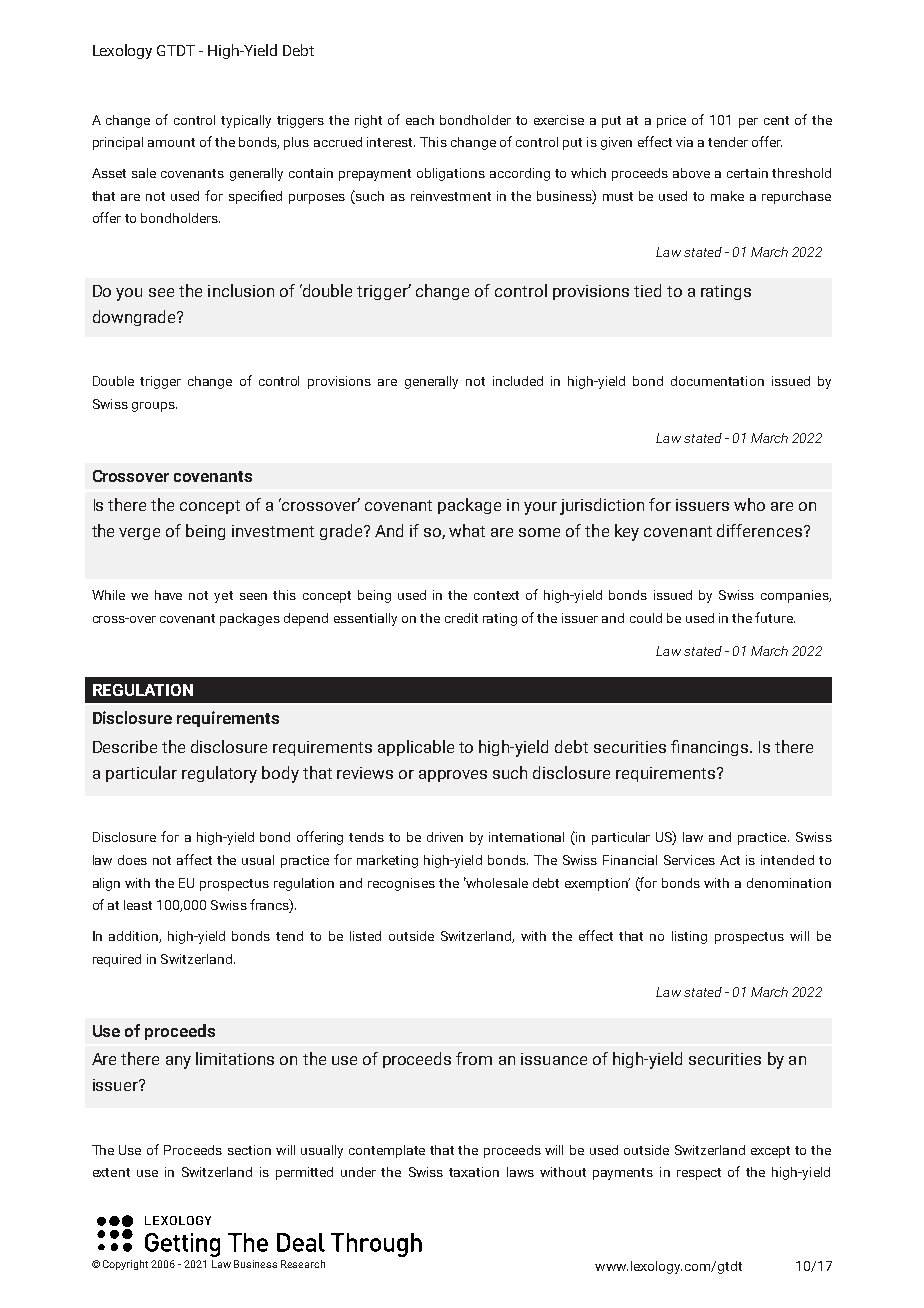 Image resolution: width=924 pixels, height=1308 pixels. What do you see at coordinates (416, 748) in the image?
I see `applicable` at bounding box center [416, 748].
